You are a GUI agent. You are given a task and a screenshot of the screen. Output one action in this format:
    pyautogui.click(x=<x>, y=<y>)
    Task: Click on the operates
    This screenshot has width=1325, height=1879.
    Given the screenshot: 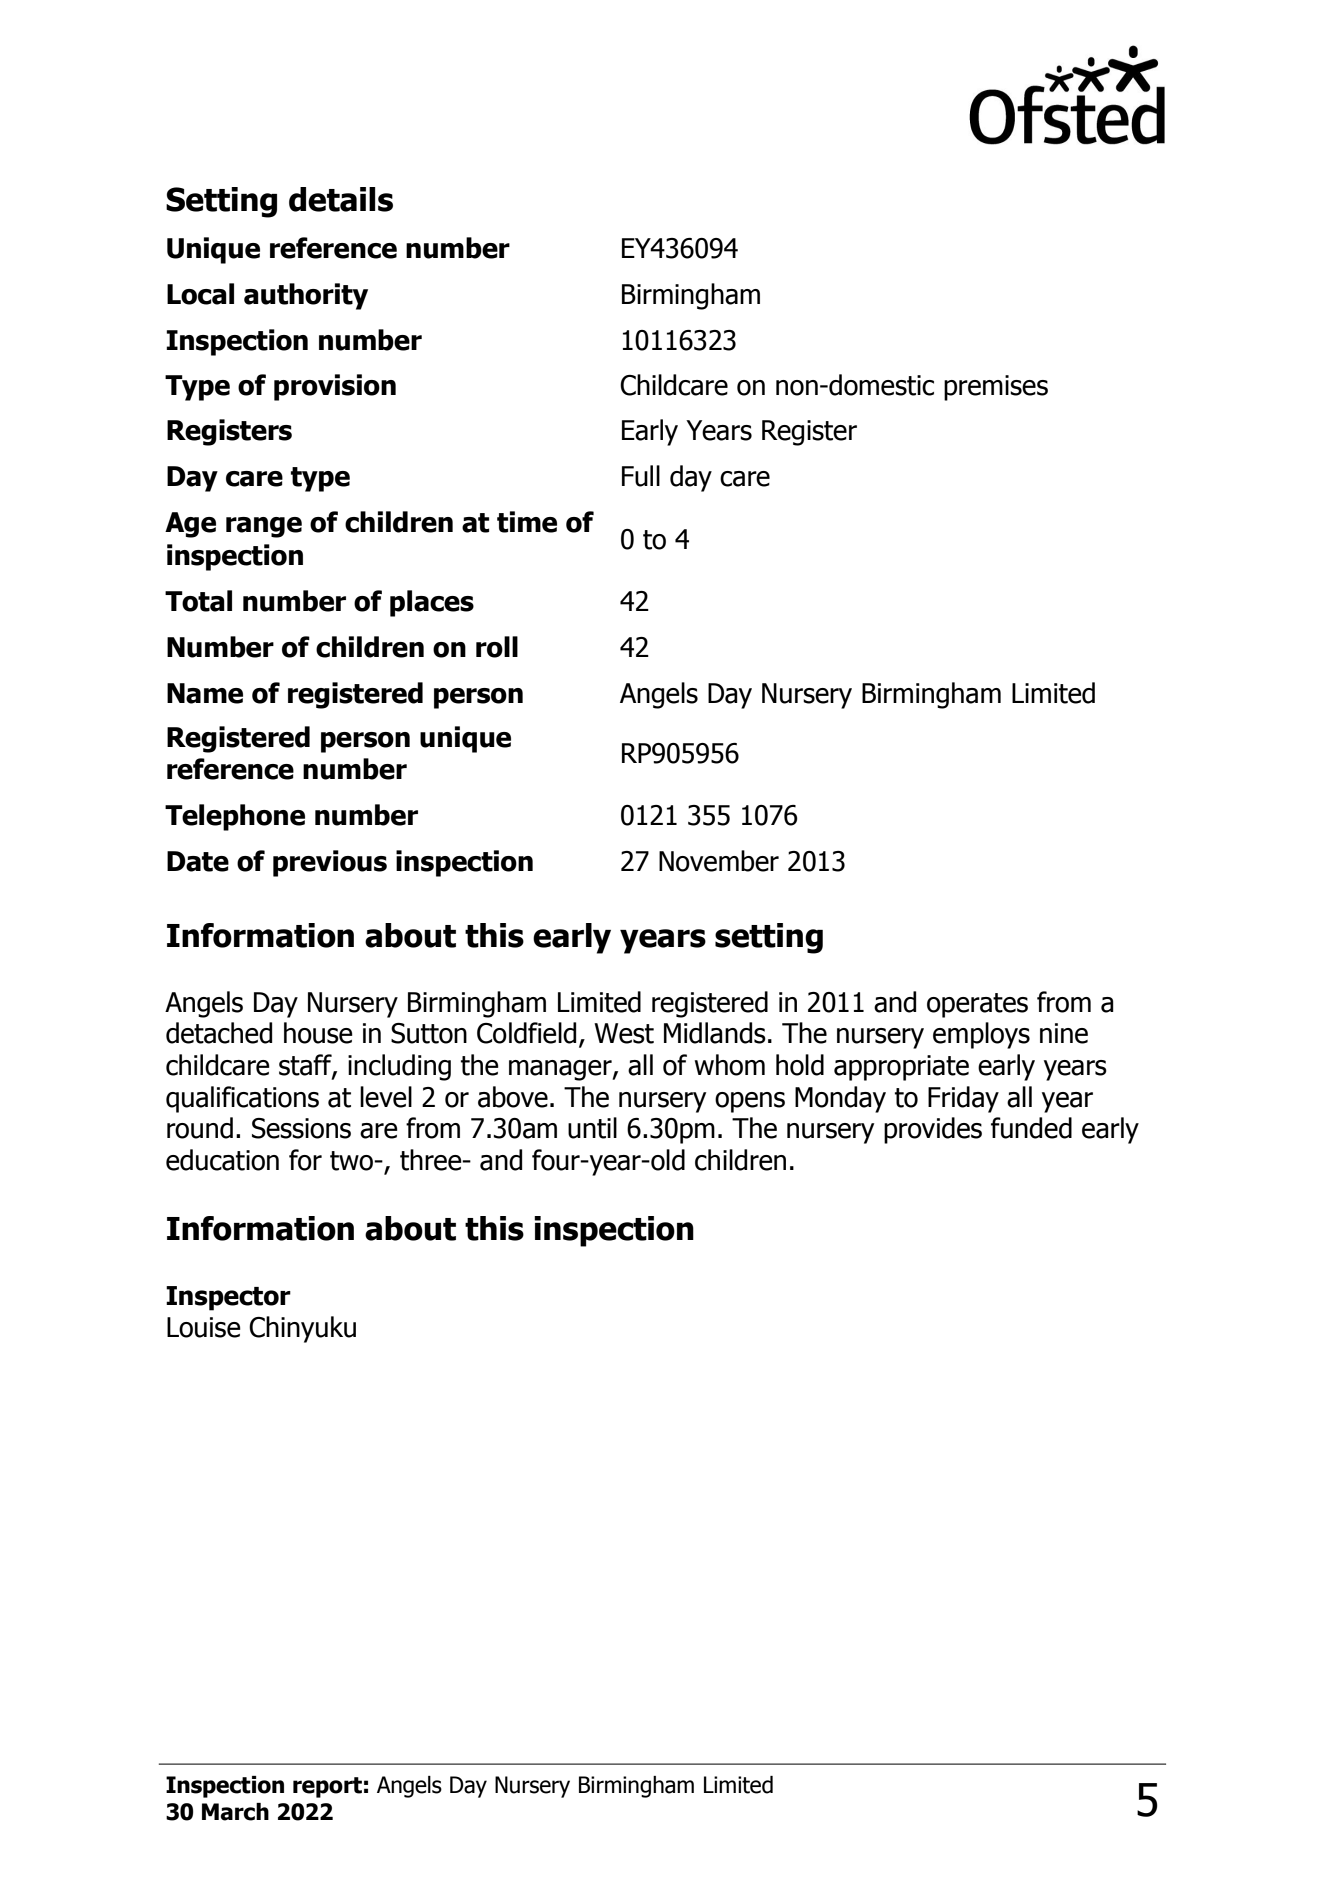 What is the action you would take?
    pyautogui.click(x=977, y=1005)
